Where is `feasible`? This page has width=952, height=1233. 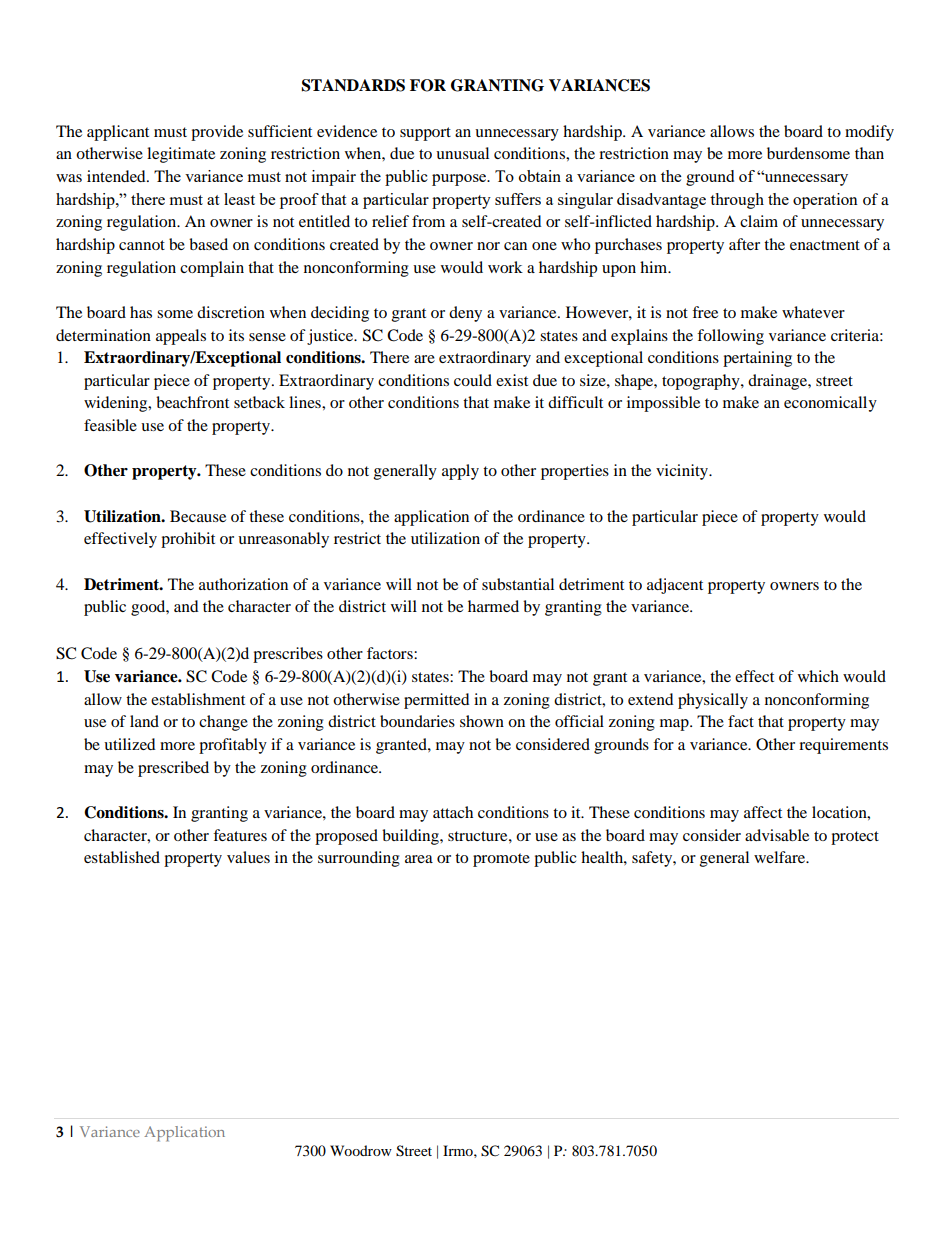
feasible is located at coordinates (110, 425).
